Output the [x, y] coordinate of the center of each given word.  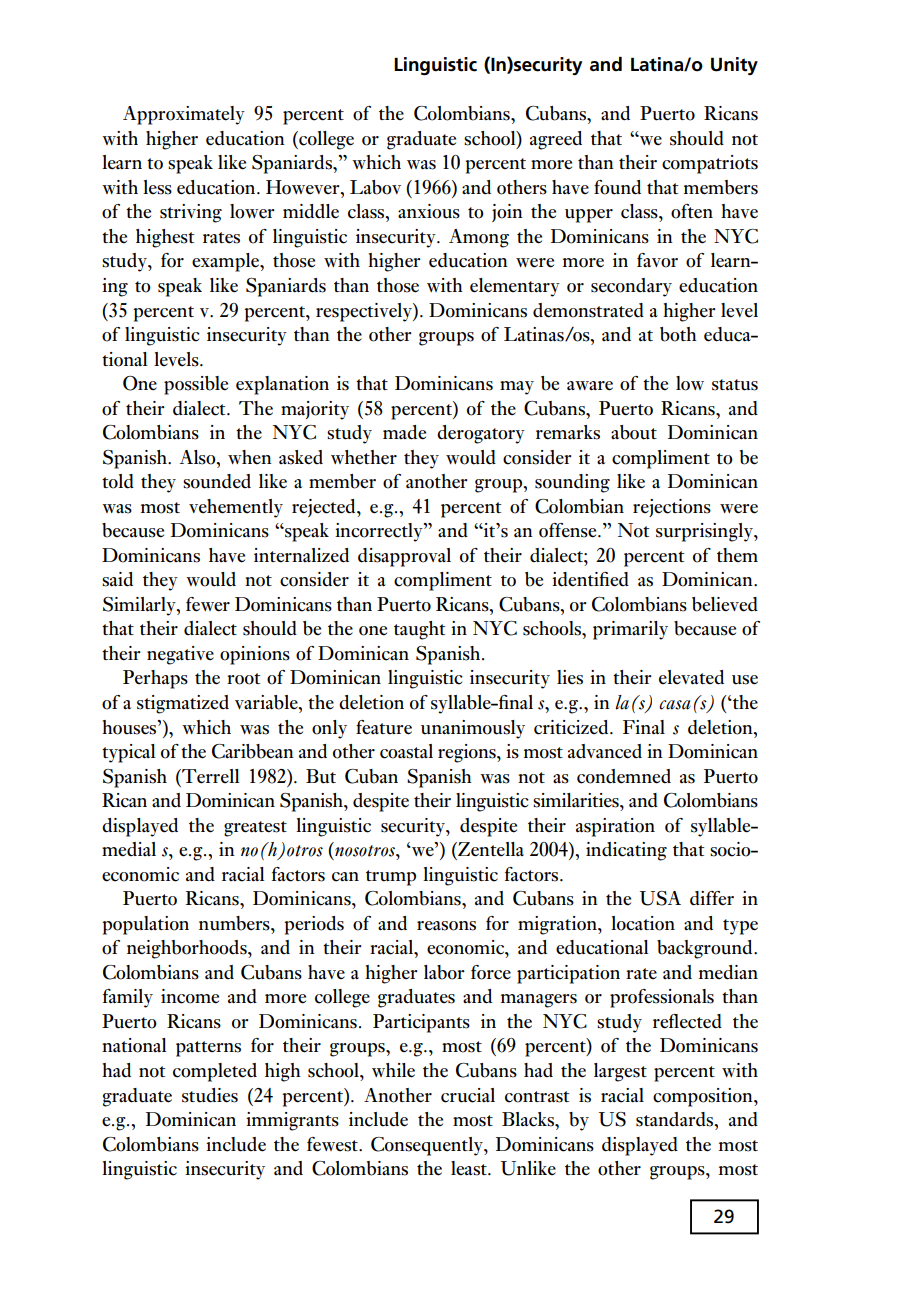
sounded [217, 481]
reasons [446, 926]
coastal [406, 751]
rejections [672, 508]
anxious [429, 211]
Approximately [184, 115]
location [643, 923]
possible [196, 385]
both [678, 334]
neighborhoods [188, 949]
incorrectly [380, 532]
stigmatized [183, 704]
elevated [691, 677]
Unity [734, 66]
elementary [515, 287]
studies [210, 1095]
